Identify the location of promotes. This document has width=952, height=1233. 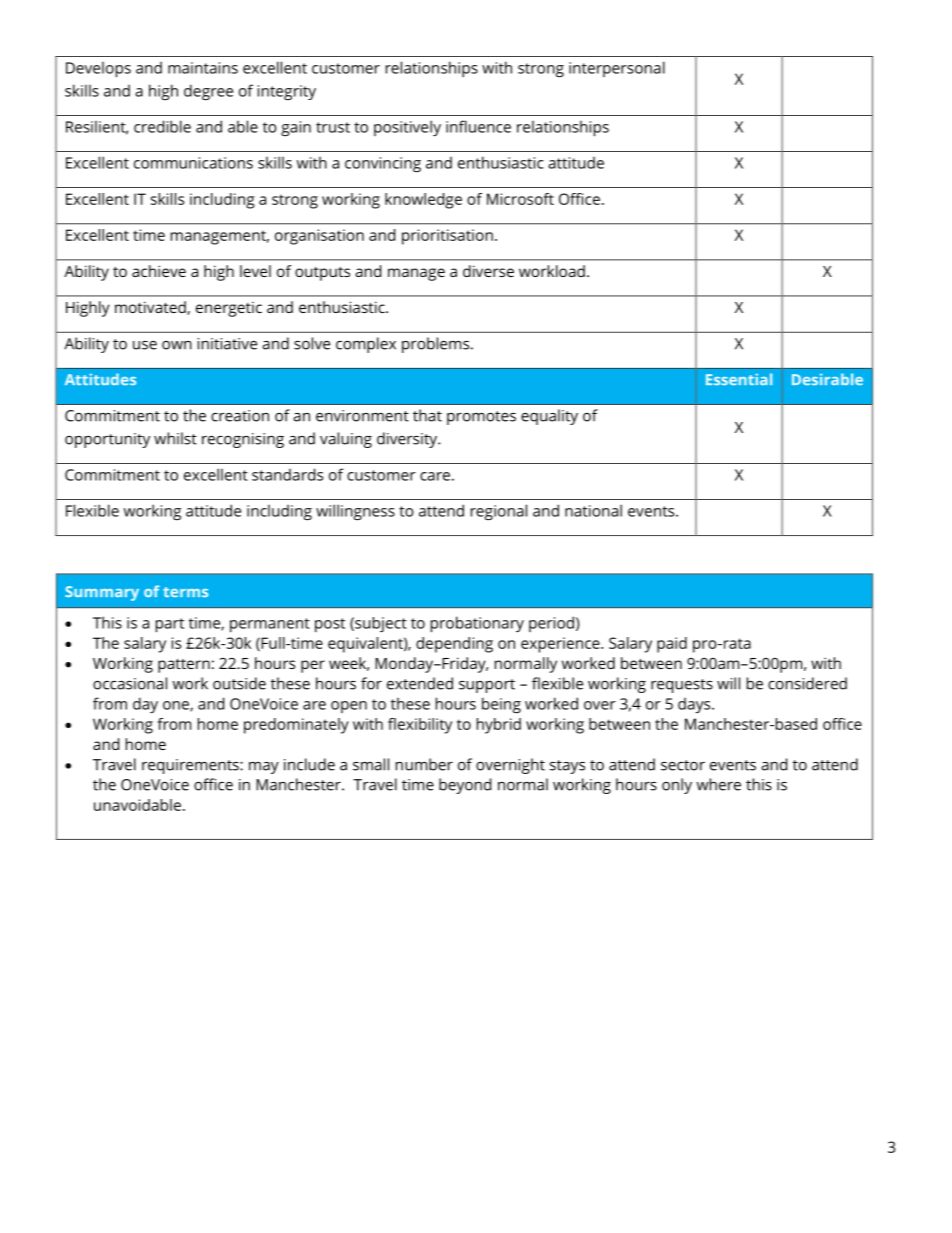
(481, 418).
